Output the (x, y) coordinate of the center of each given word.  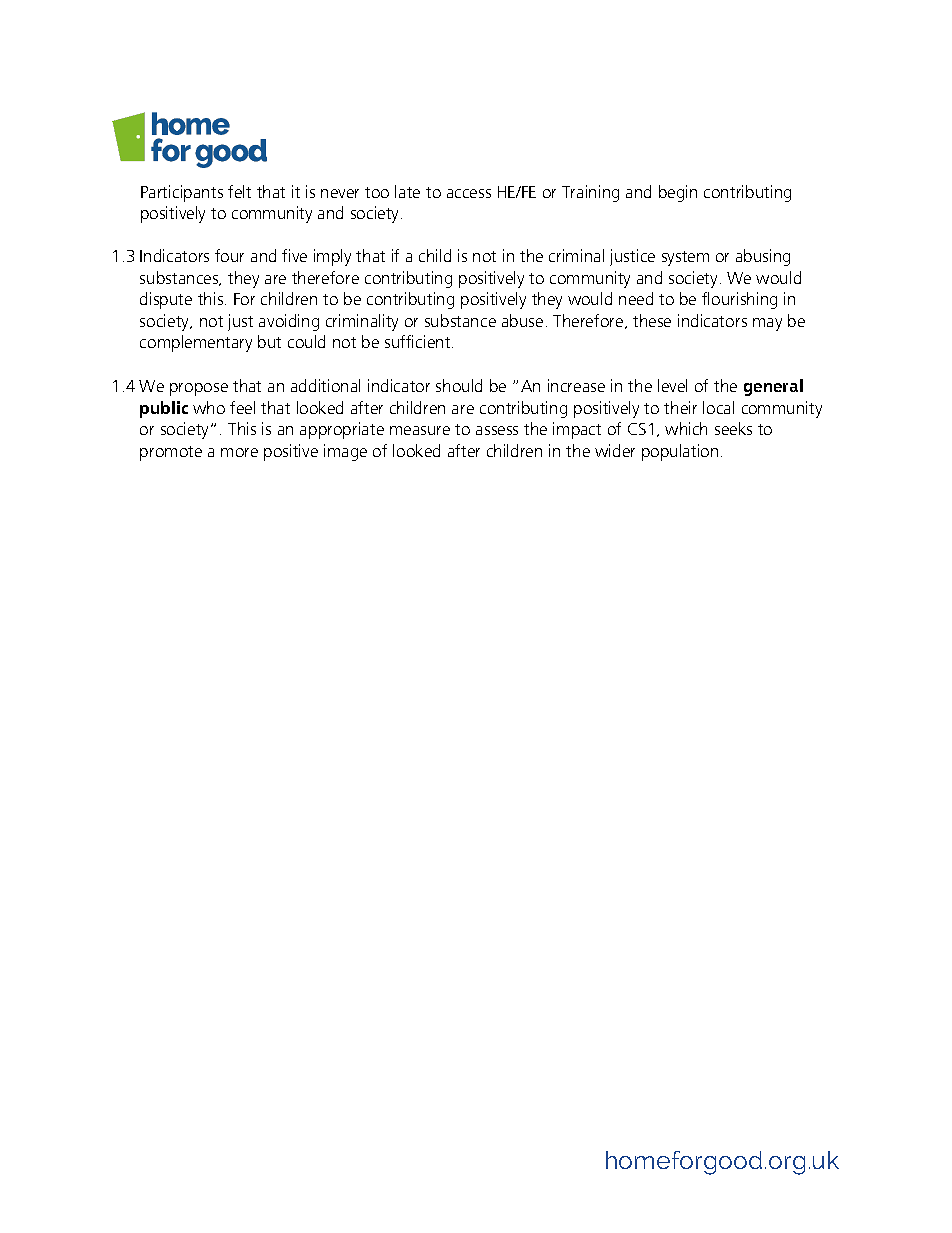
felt (239, 191)
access (469, 193)
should (459, 385)
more (239, 452)
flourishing (739, 300)
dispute (166, 300)
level (672, 385)
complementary (196, 343)
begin (678, 193)
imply (332, 257)
